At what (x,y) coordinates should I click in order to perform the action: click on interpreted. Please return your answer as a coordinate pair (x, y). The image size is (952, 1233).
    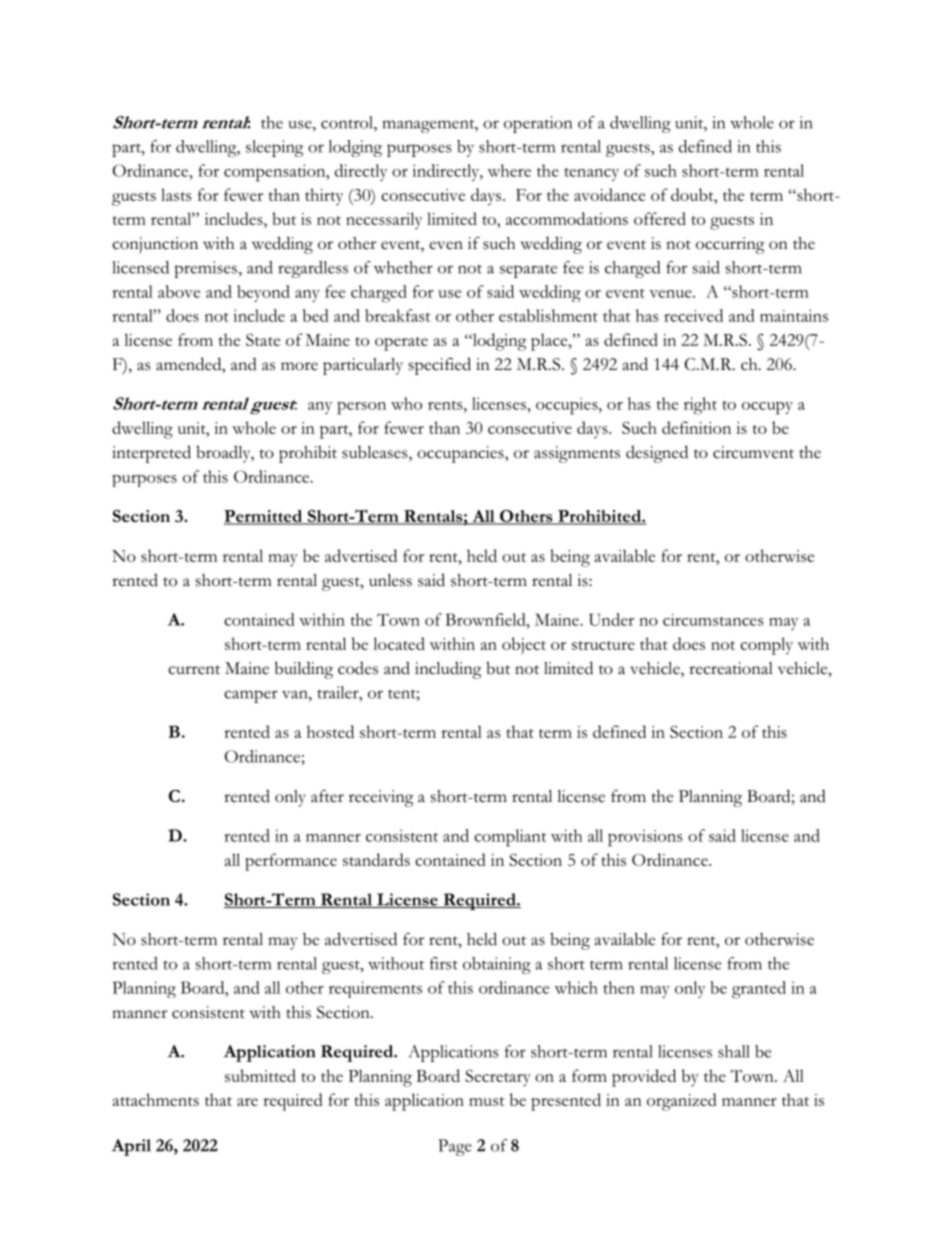
    Looking at the image, I should click on (151, 454).
